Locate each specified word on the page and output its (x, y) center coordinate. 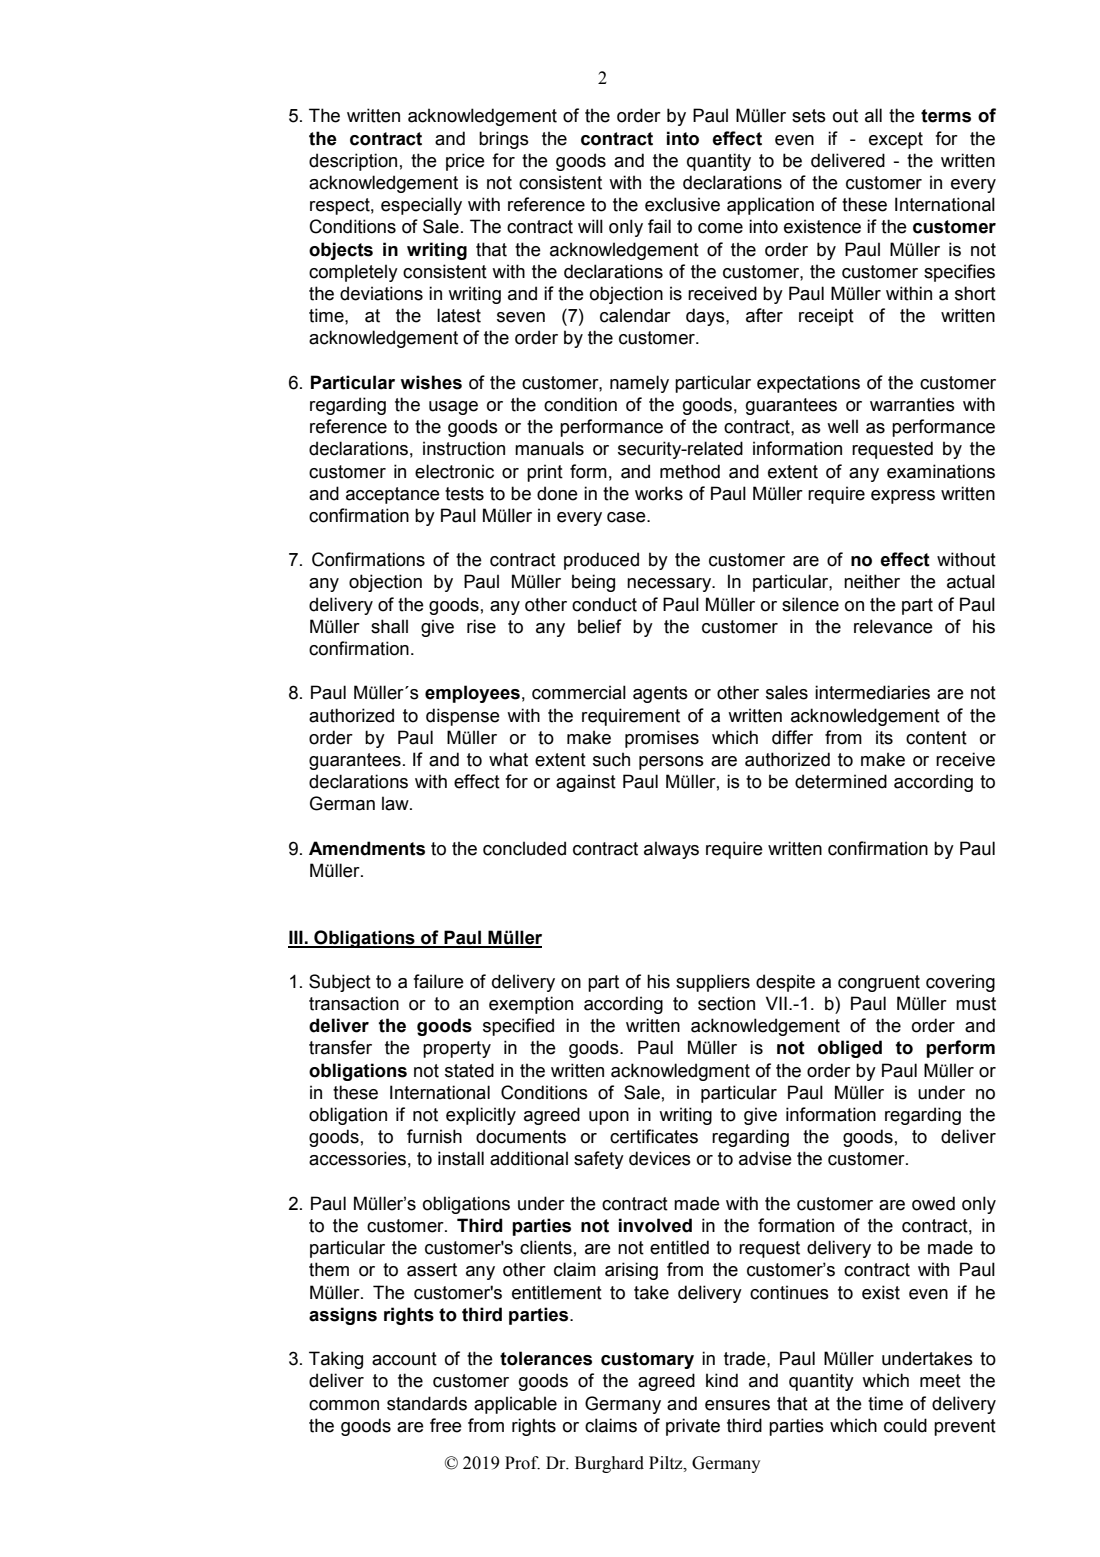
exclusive (682, 204)
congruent (879, 983)
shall (389, 626)
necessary (670, 585)
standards (427, 1403)
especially (421, 206)
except (896, 140)
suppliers (713, 983)
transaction (354, 1003)
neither (872, 581)
